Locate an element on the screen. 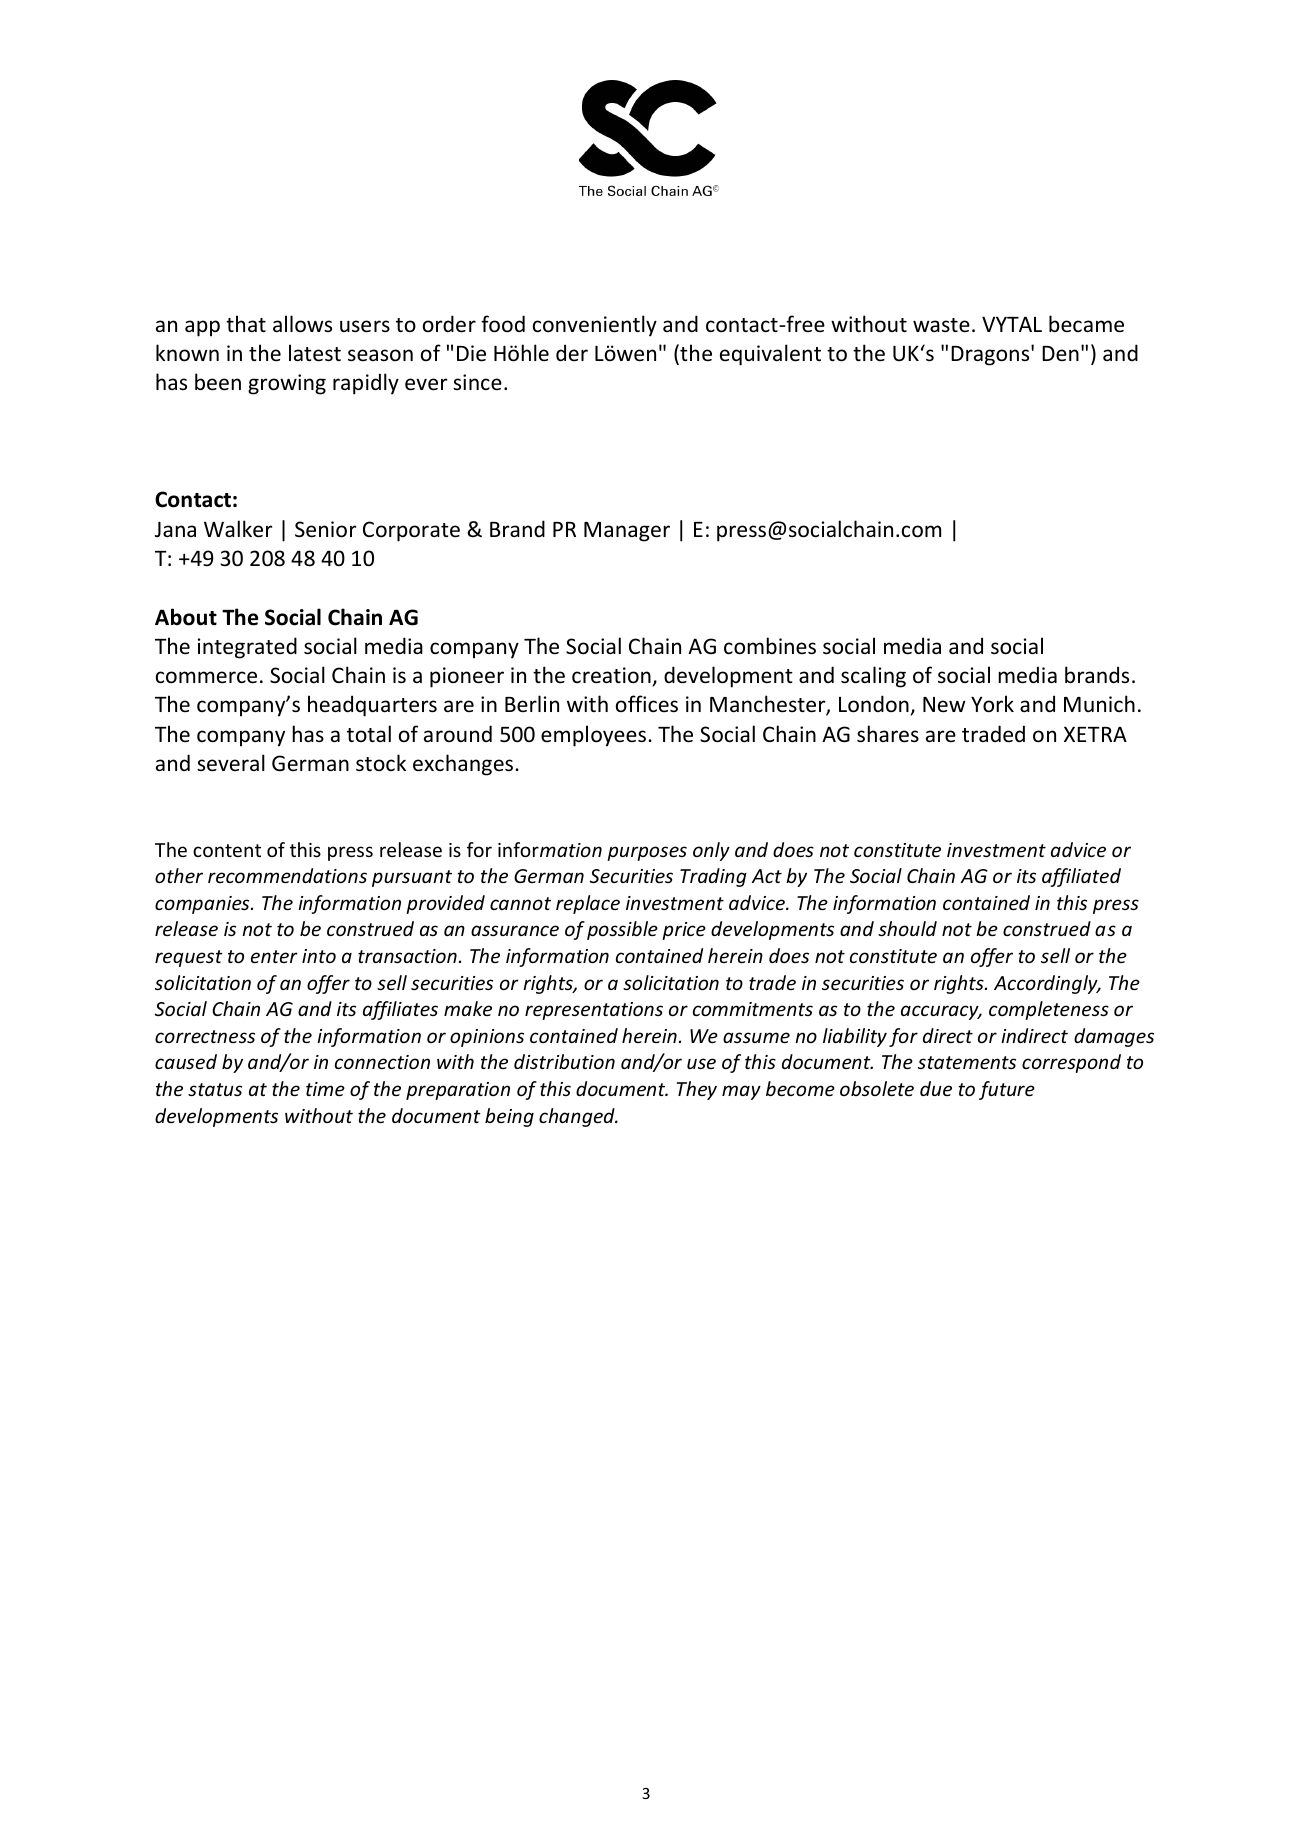 The image size is (1298, 1835). combines is located at coordinates (770, 646).
